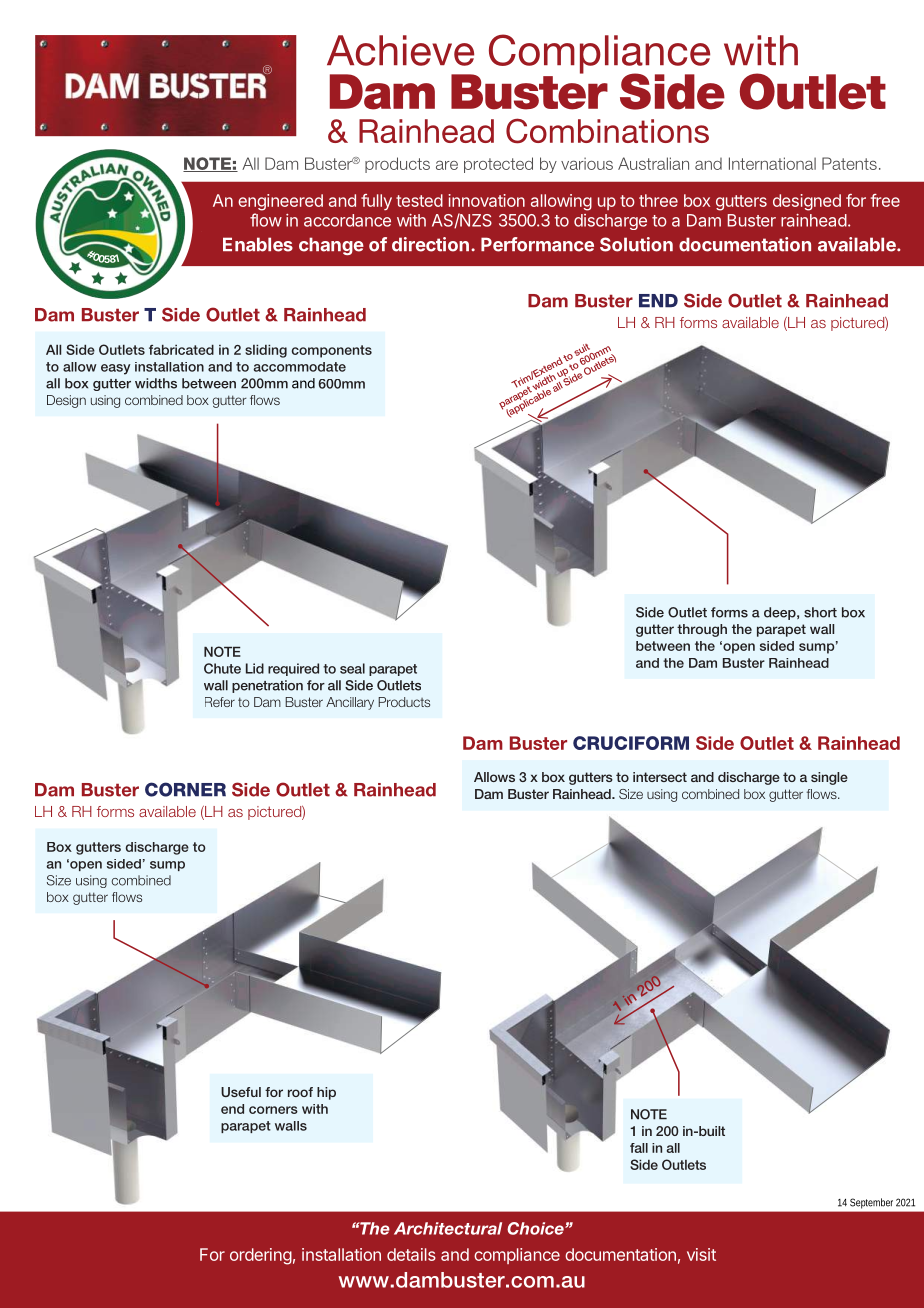 The height and width of the image is (1308, 924). Describe the element at coordinates (181, 349) in the image. I see `fabricated` at that location.
